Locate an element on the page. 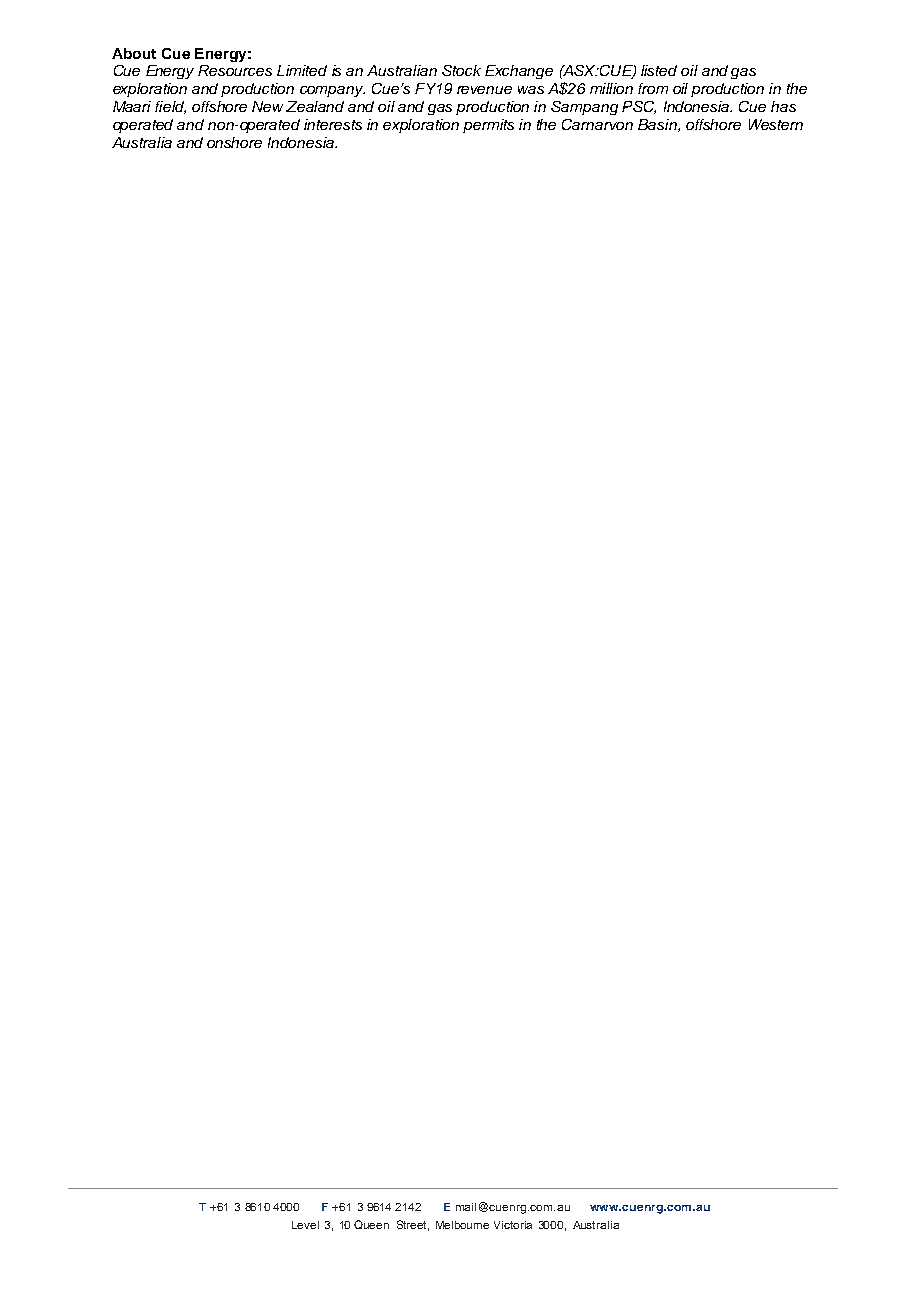 The image size is (924, 1308). Level is located at coordinates (305, 1225).
